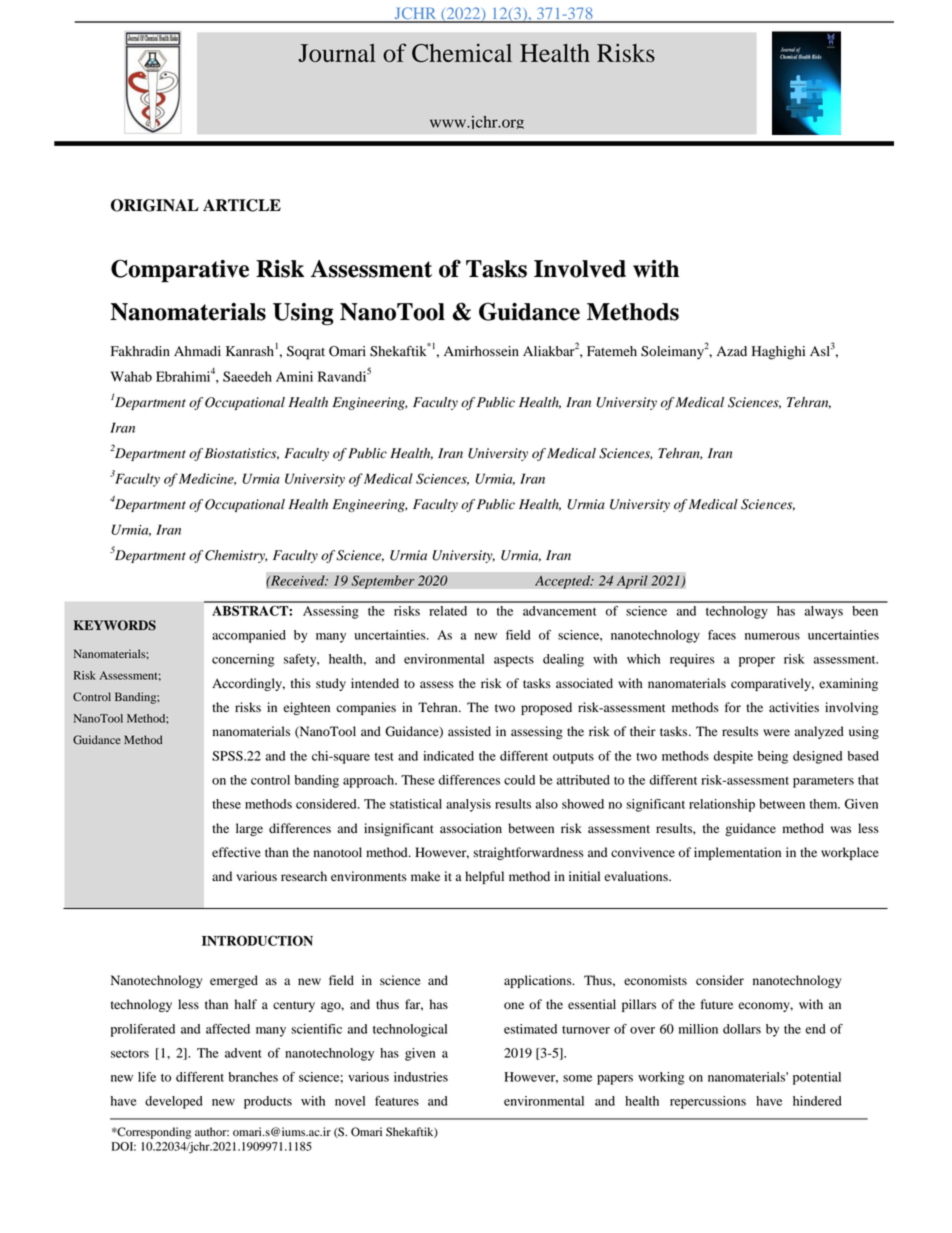 This screenshot has height=1233, width=952. Describe the element at coordinates (462, 53) in the screenshot. I see `Chemical` at that location.
